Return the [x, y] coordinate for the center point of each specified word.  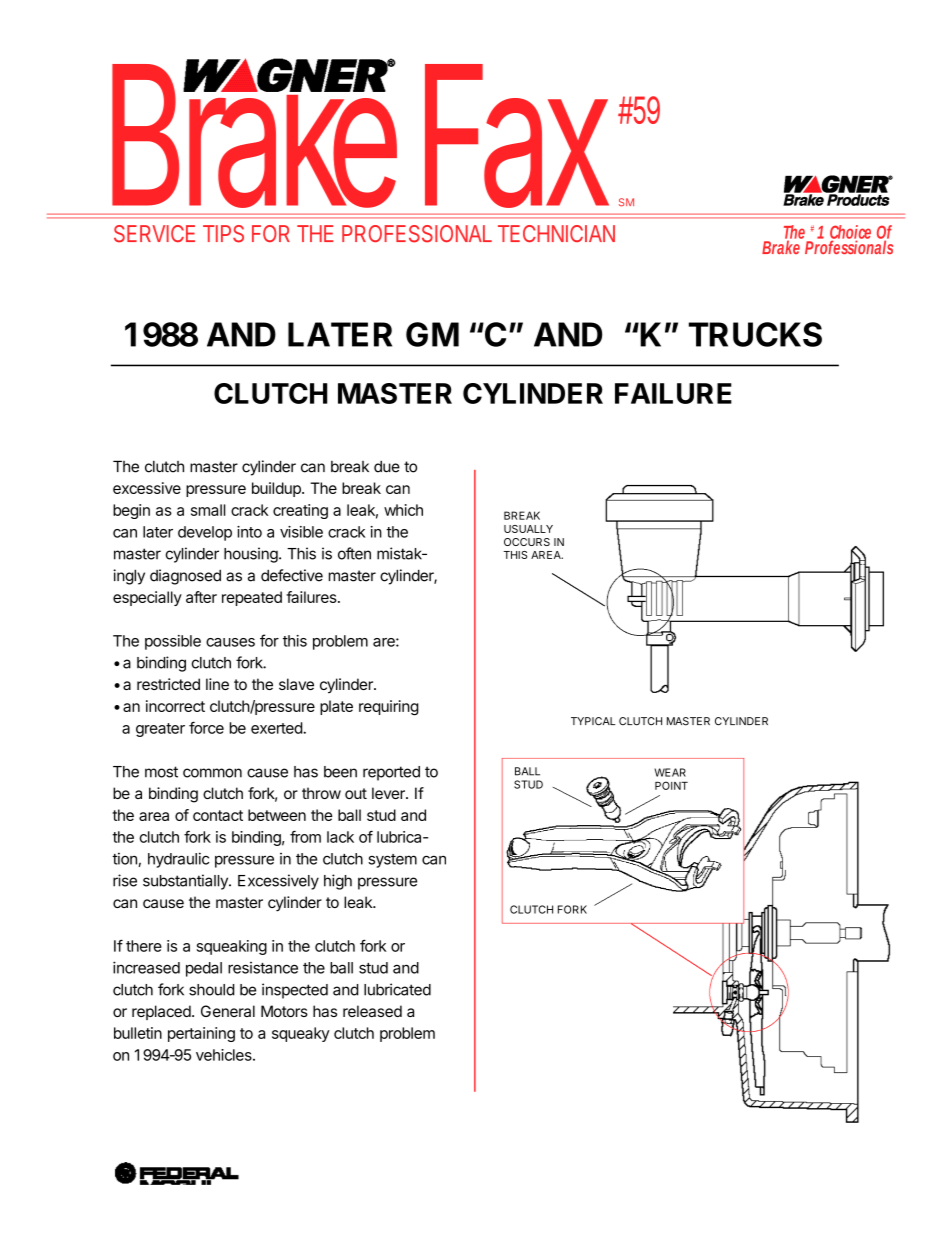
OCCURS [527, 542]
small [208, 510]
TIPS [223, 234]
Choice [850, 233]
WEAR [670, 772]
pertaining [201, 1034]
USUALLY [528, 529]
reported [391, 773]
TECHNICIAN [556, 233]
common [212, 773]
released [372, 1011]
